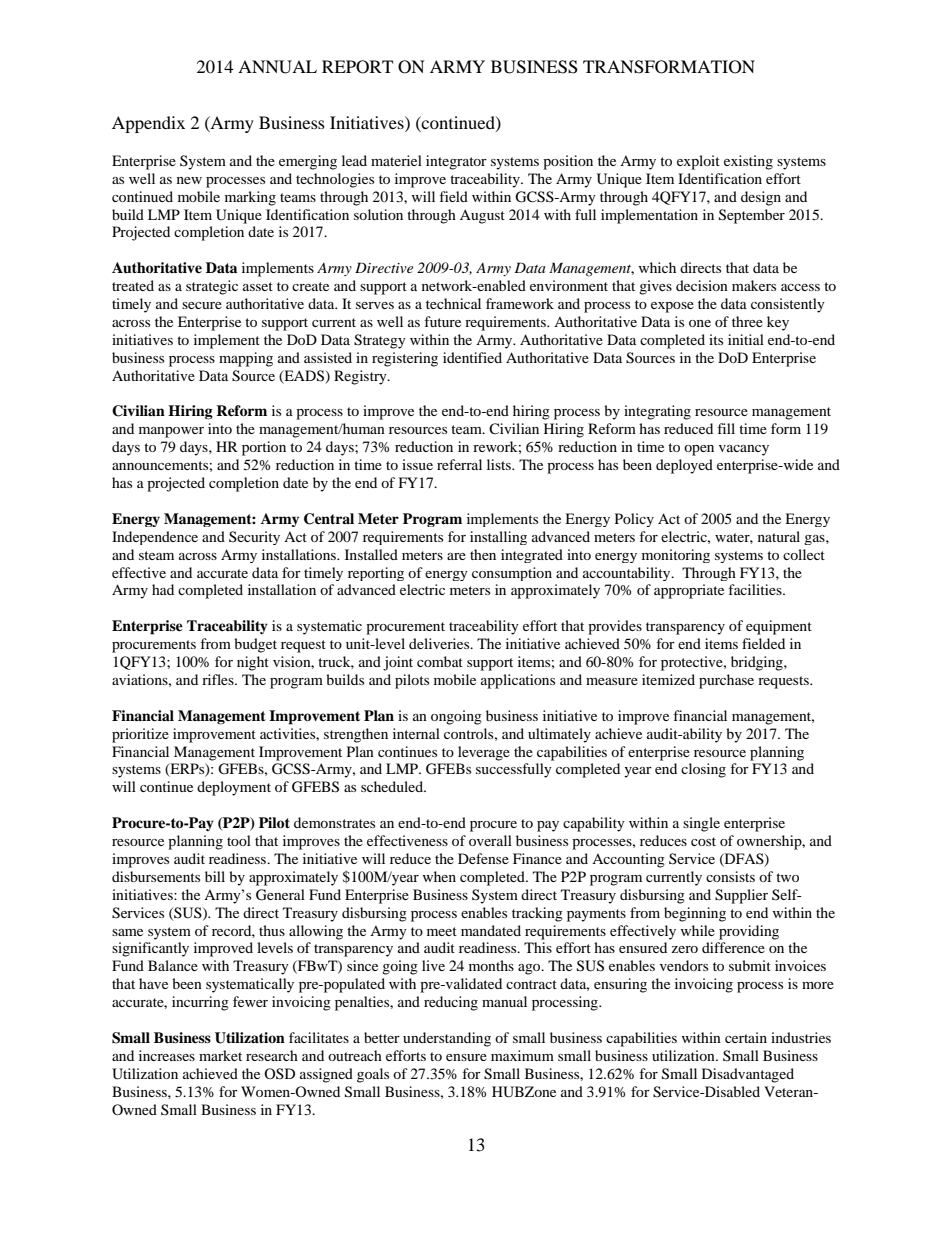 Image resolution: width=952 pixels, height=1233 pixels. What do you see at coordinates (447, 1039) in the page?
I see `understanding` at bounding box center [447, 1039].
